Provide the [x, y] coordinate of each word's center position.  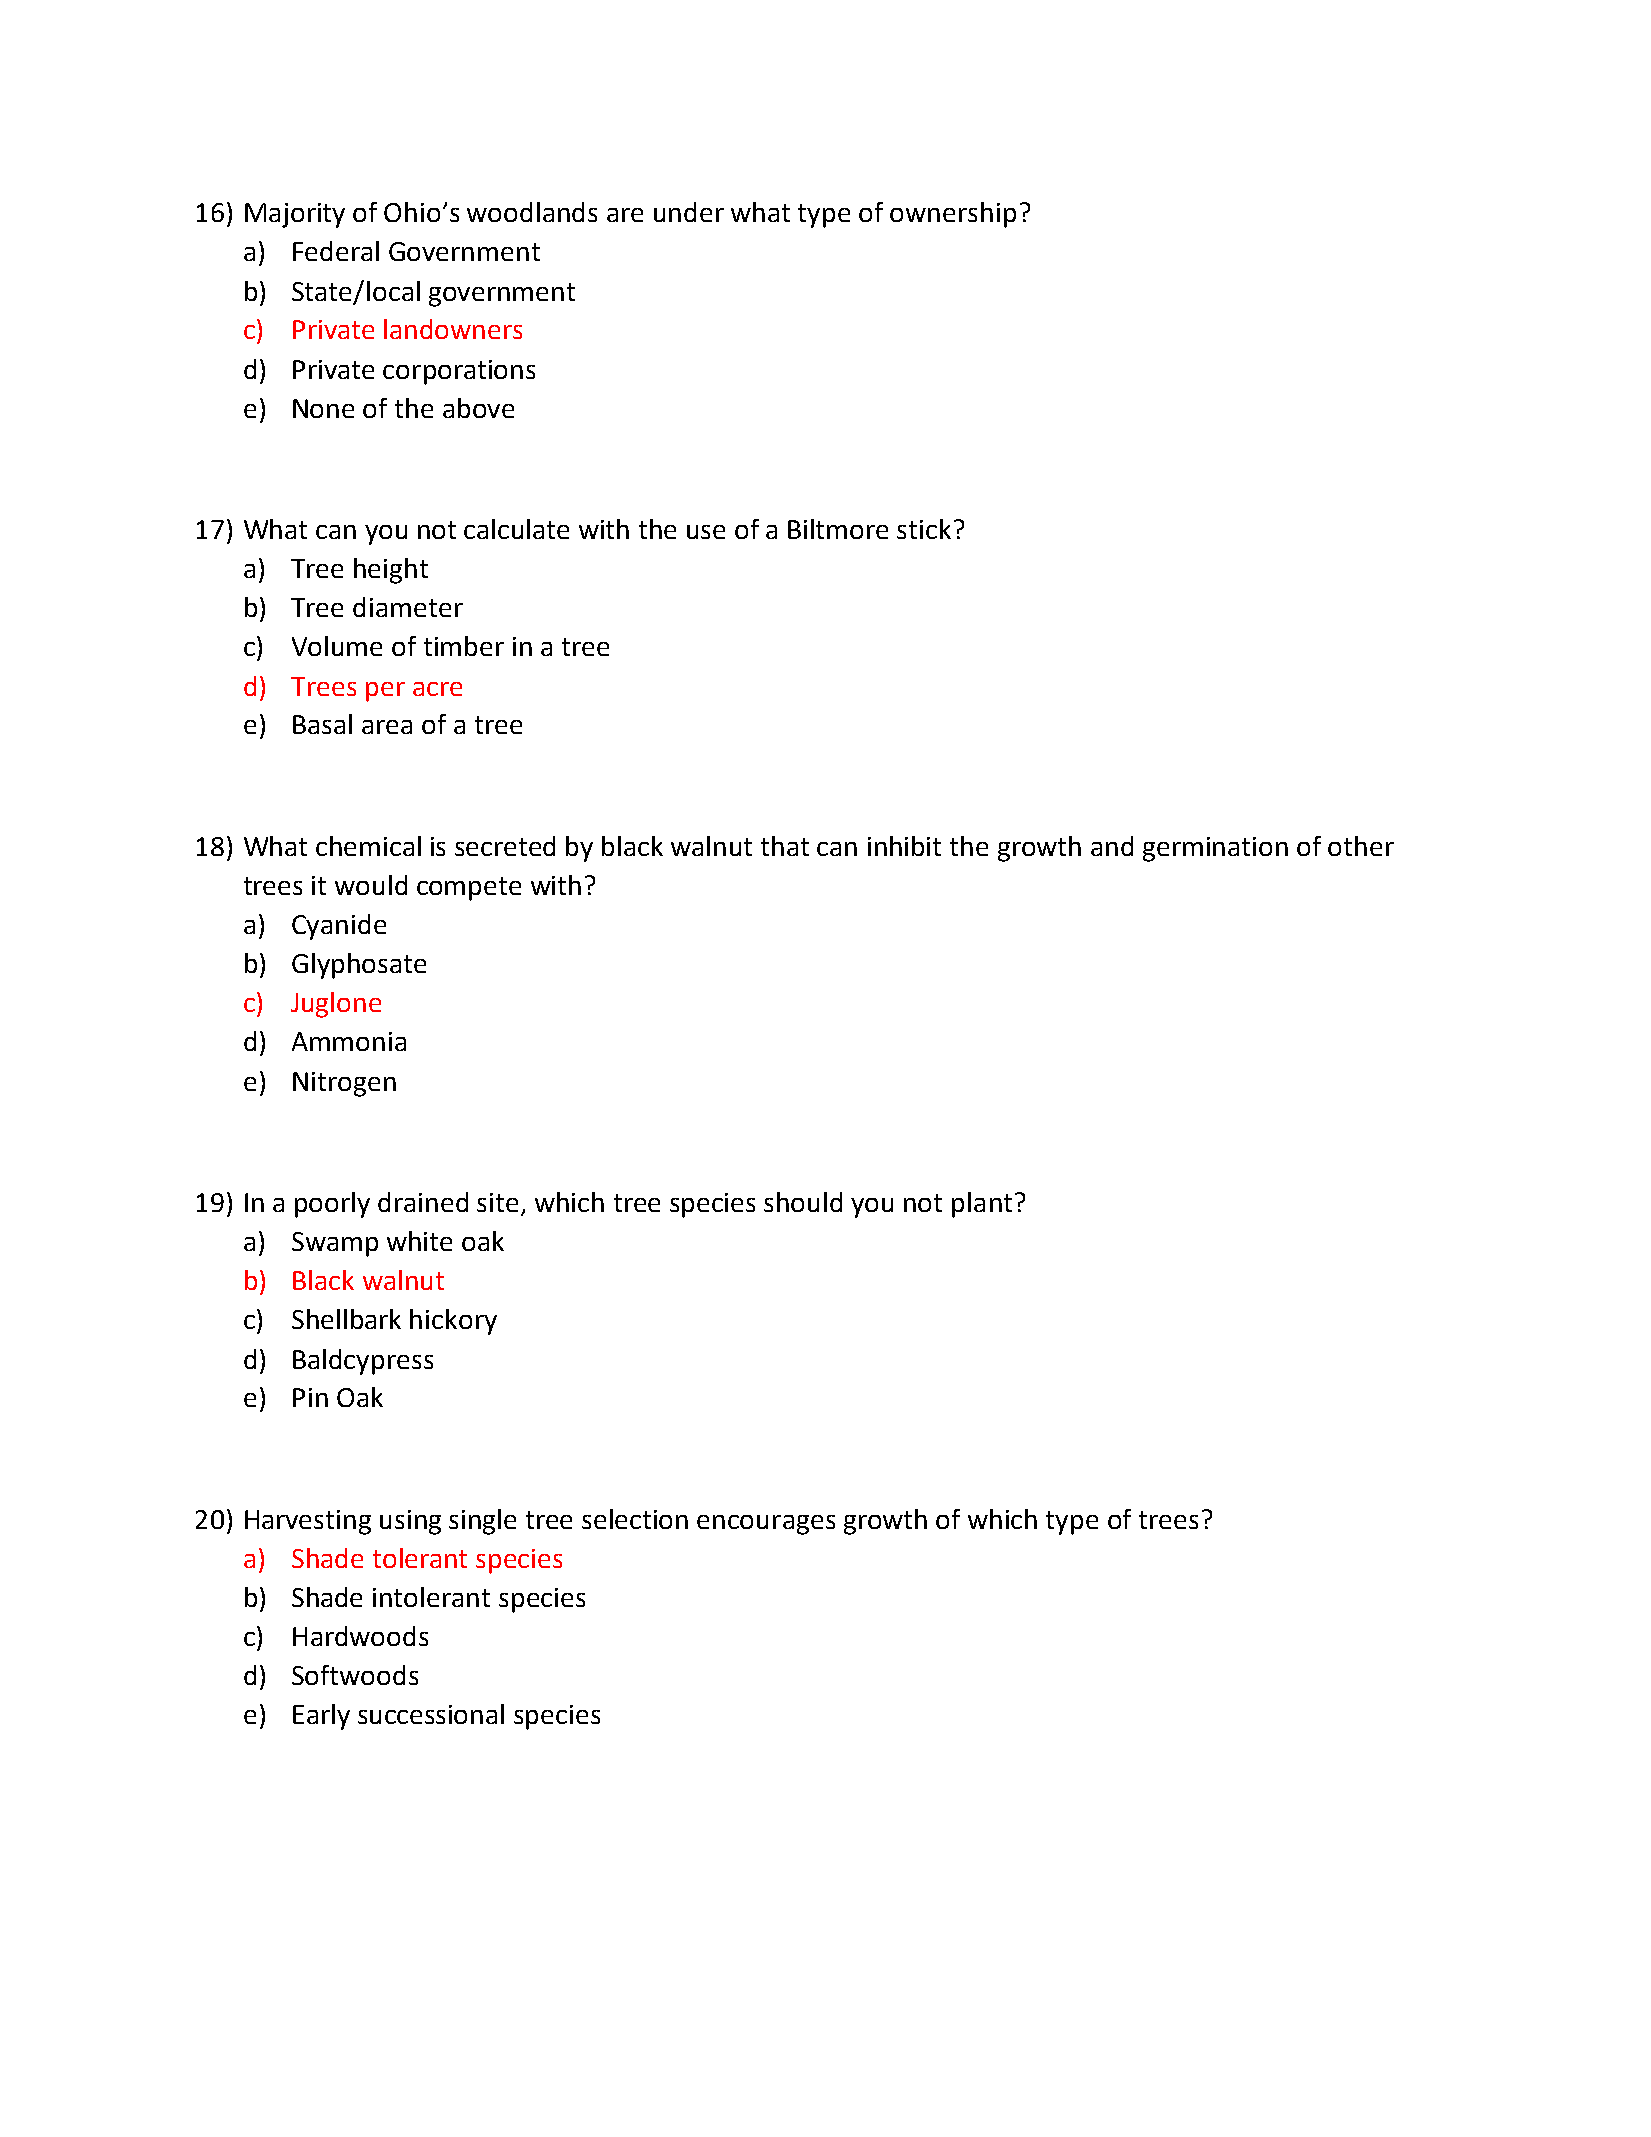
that [785, 846]
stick [924, 529]
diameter [408, 607]
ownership [953, 215]
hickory [453, 1322]
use [706, 532]
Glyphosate [359, 966]
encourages [766, 1525]
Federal [336, 251]
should [803, 1202]
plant [982, 1205]
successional [431, 1714]
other [1361, 846]
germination [1215, 849]
